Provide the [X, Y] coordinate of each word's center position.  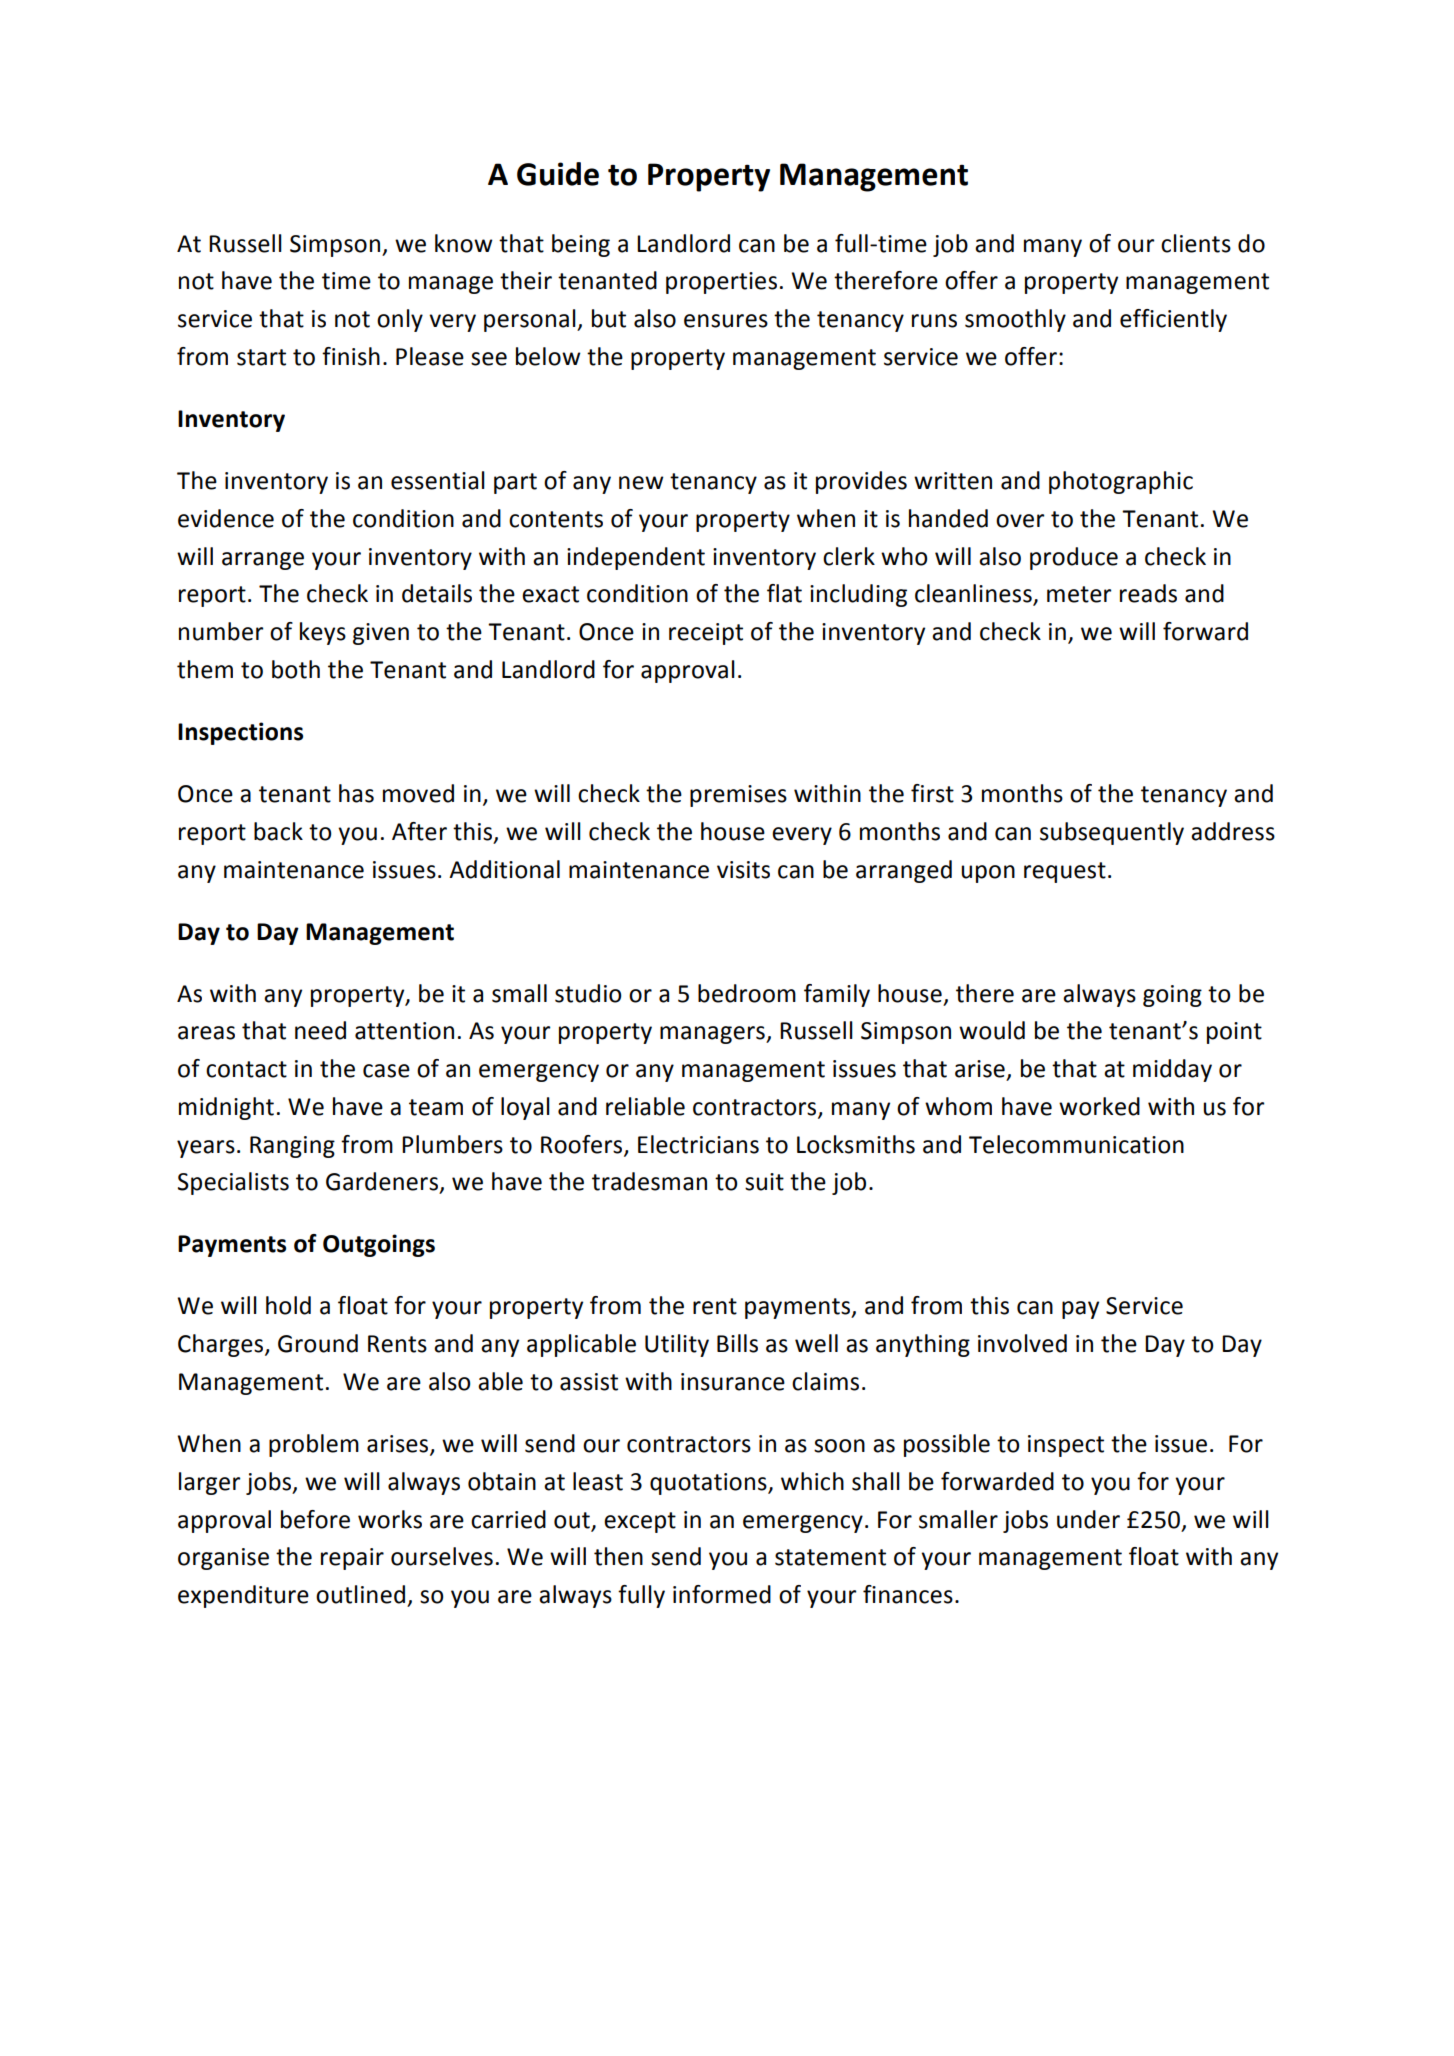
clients [1196, 243]
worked [1099, 1106]
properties [721, 283]
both [296, 669]
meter [1079, 594]
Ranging [292, 1147]
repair [352, 1559]
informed [722, 1594]
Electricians [698, 1144]
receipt [706, 634]
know [464, 243]
